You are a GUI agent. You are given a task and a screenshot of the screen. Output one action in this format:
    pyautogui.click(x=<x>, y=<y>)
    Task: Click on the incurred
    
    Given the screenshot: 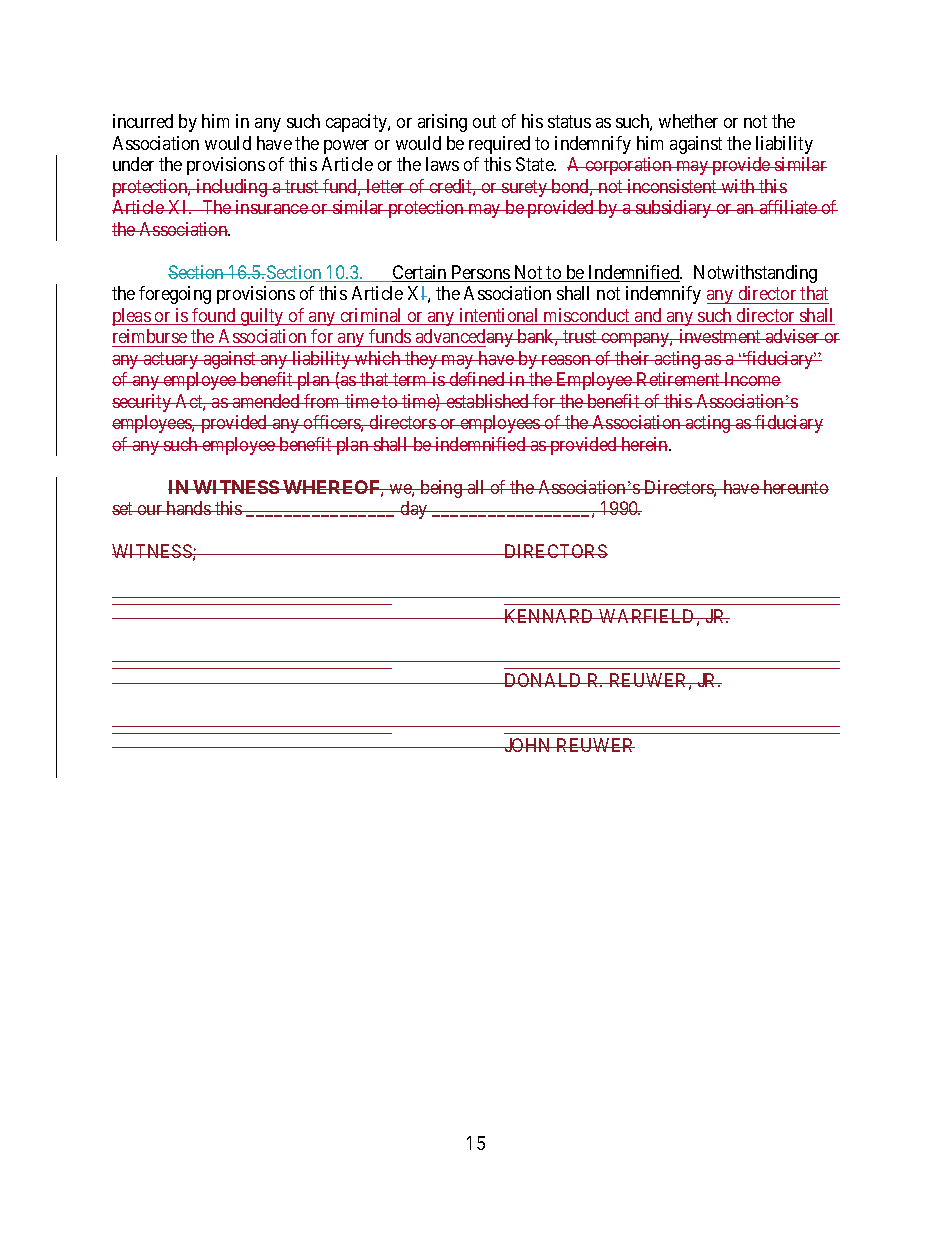 What is the action you would take?
    pyautogui.click(x=143, y=121)
